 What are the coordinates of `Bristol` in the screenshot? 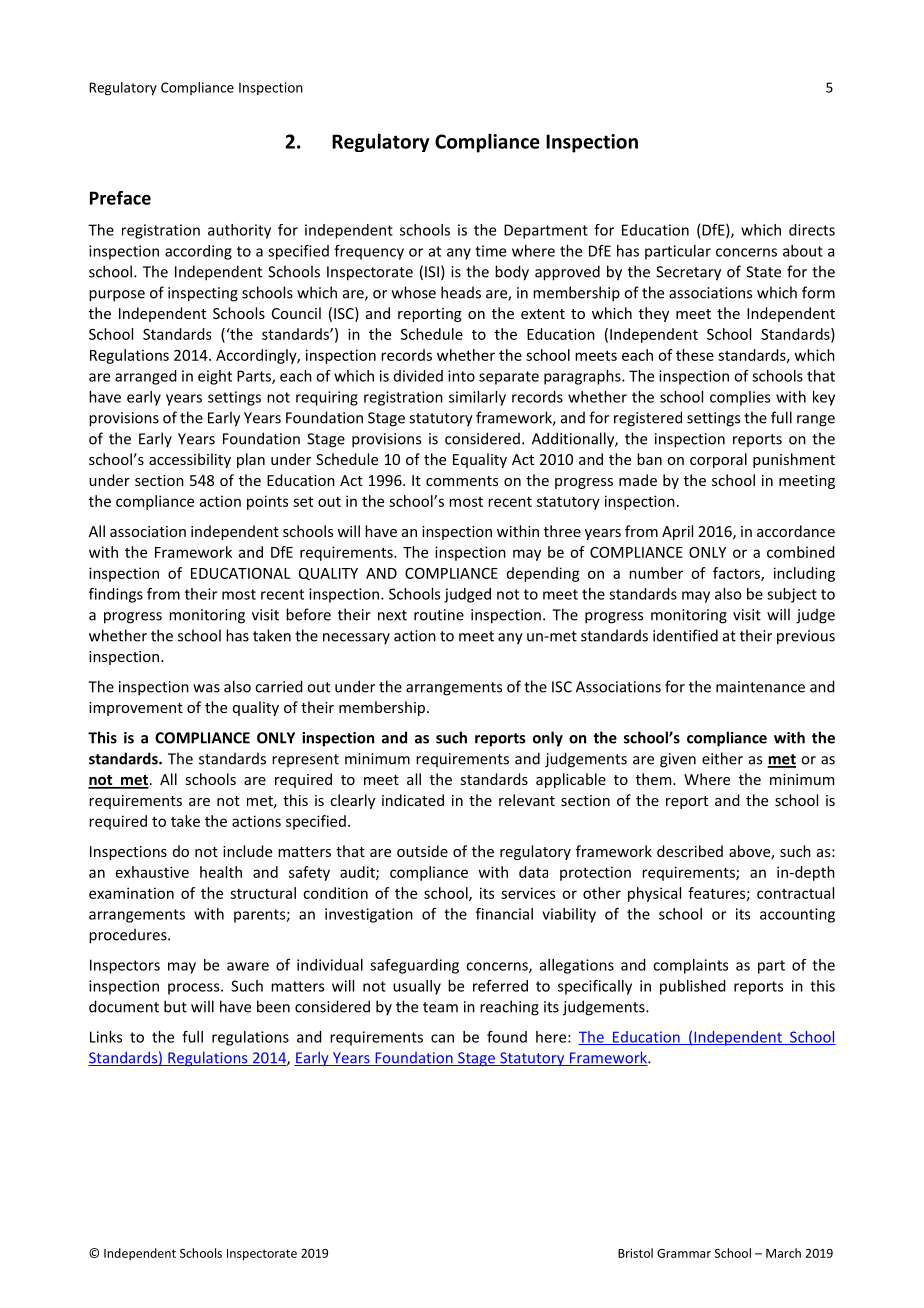 It's located at (635, 1253).
